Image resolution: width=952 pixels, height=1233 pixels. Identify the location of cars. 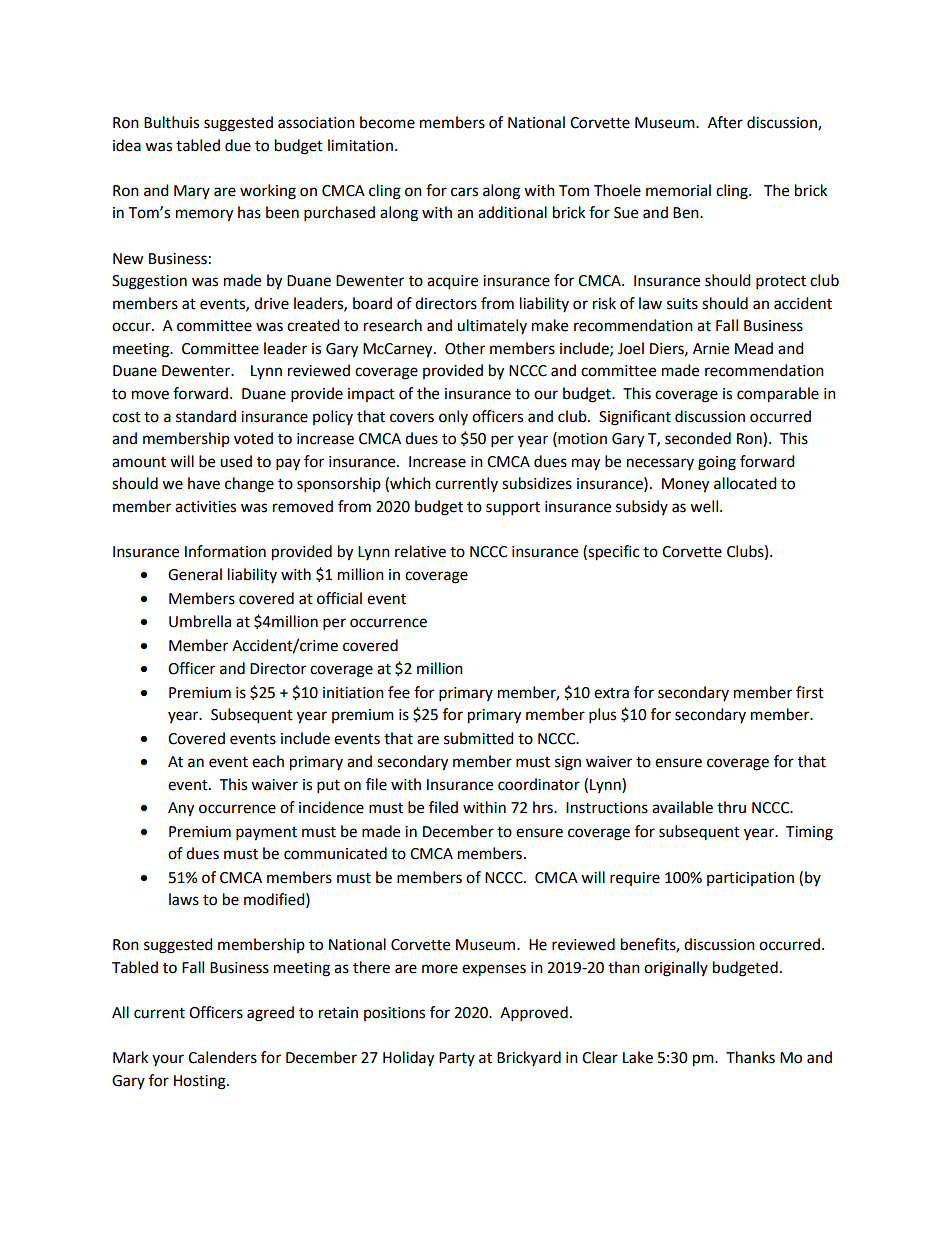
(464, 192).
